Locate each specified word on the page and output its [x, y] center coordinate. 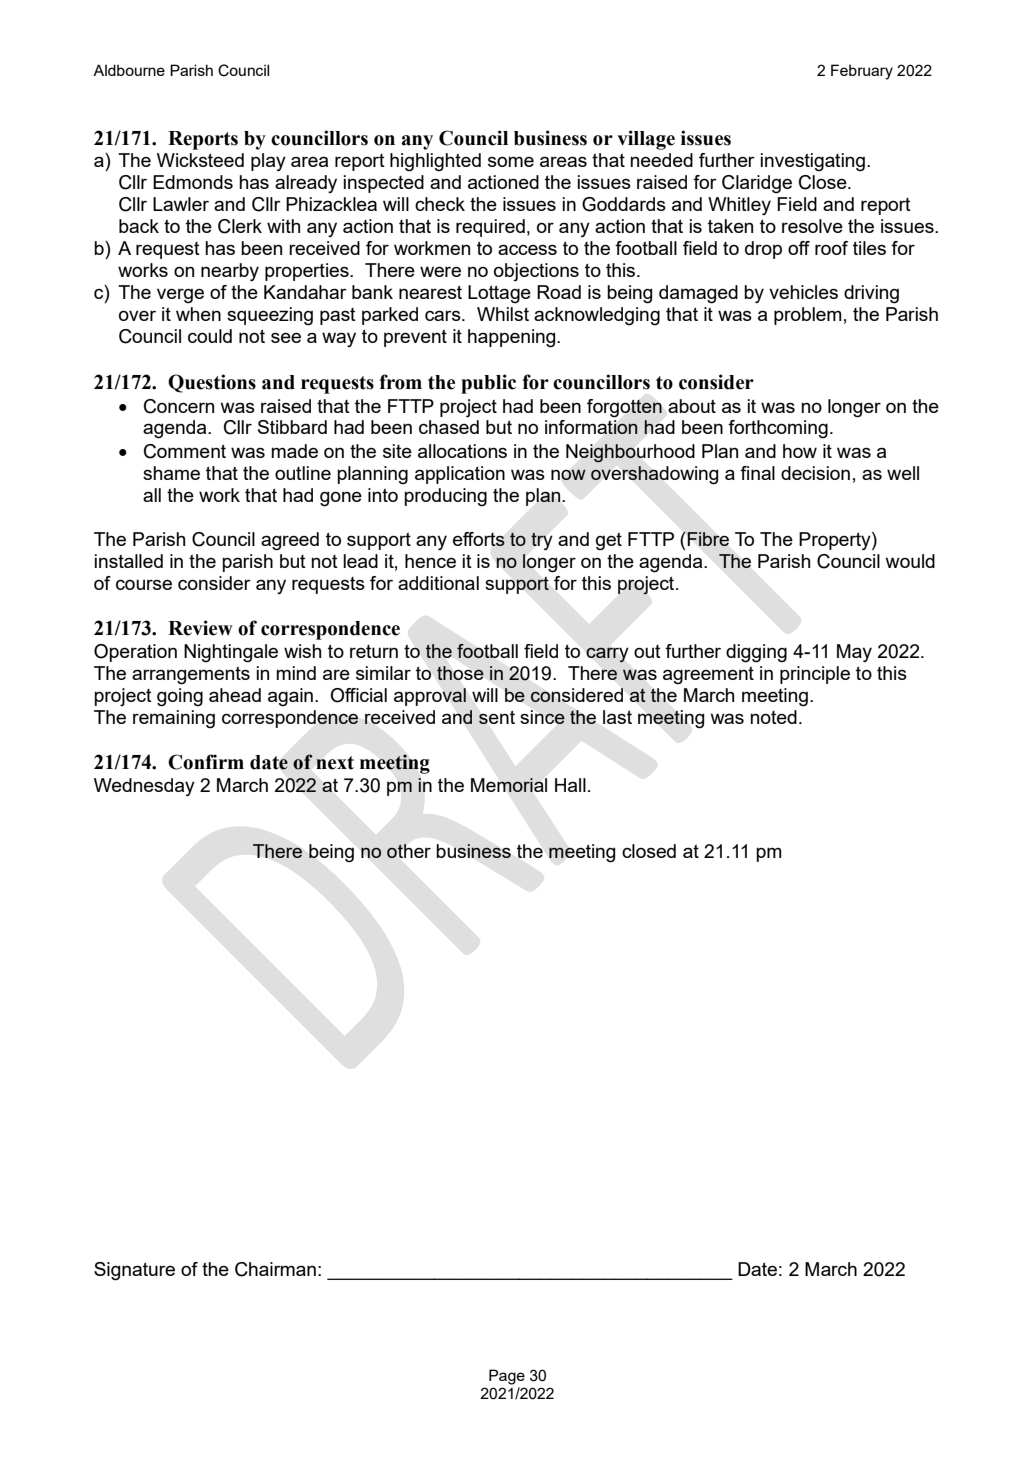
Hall [570, 785]
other [409, 851]
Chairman [275, 1269]
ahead [235, 695]
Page [507, 1377]
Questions [212, 383]
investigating [813, 162]
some [511, 161]
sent [497, 717]
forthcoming [778, 429]
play [268, 162]
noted [773, 717]
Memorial [509, 785]
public [488, 384]
